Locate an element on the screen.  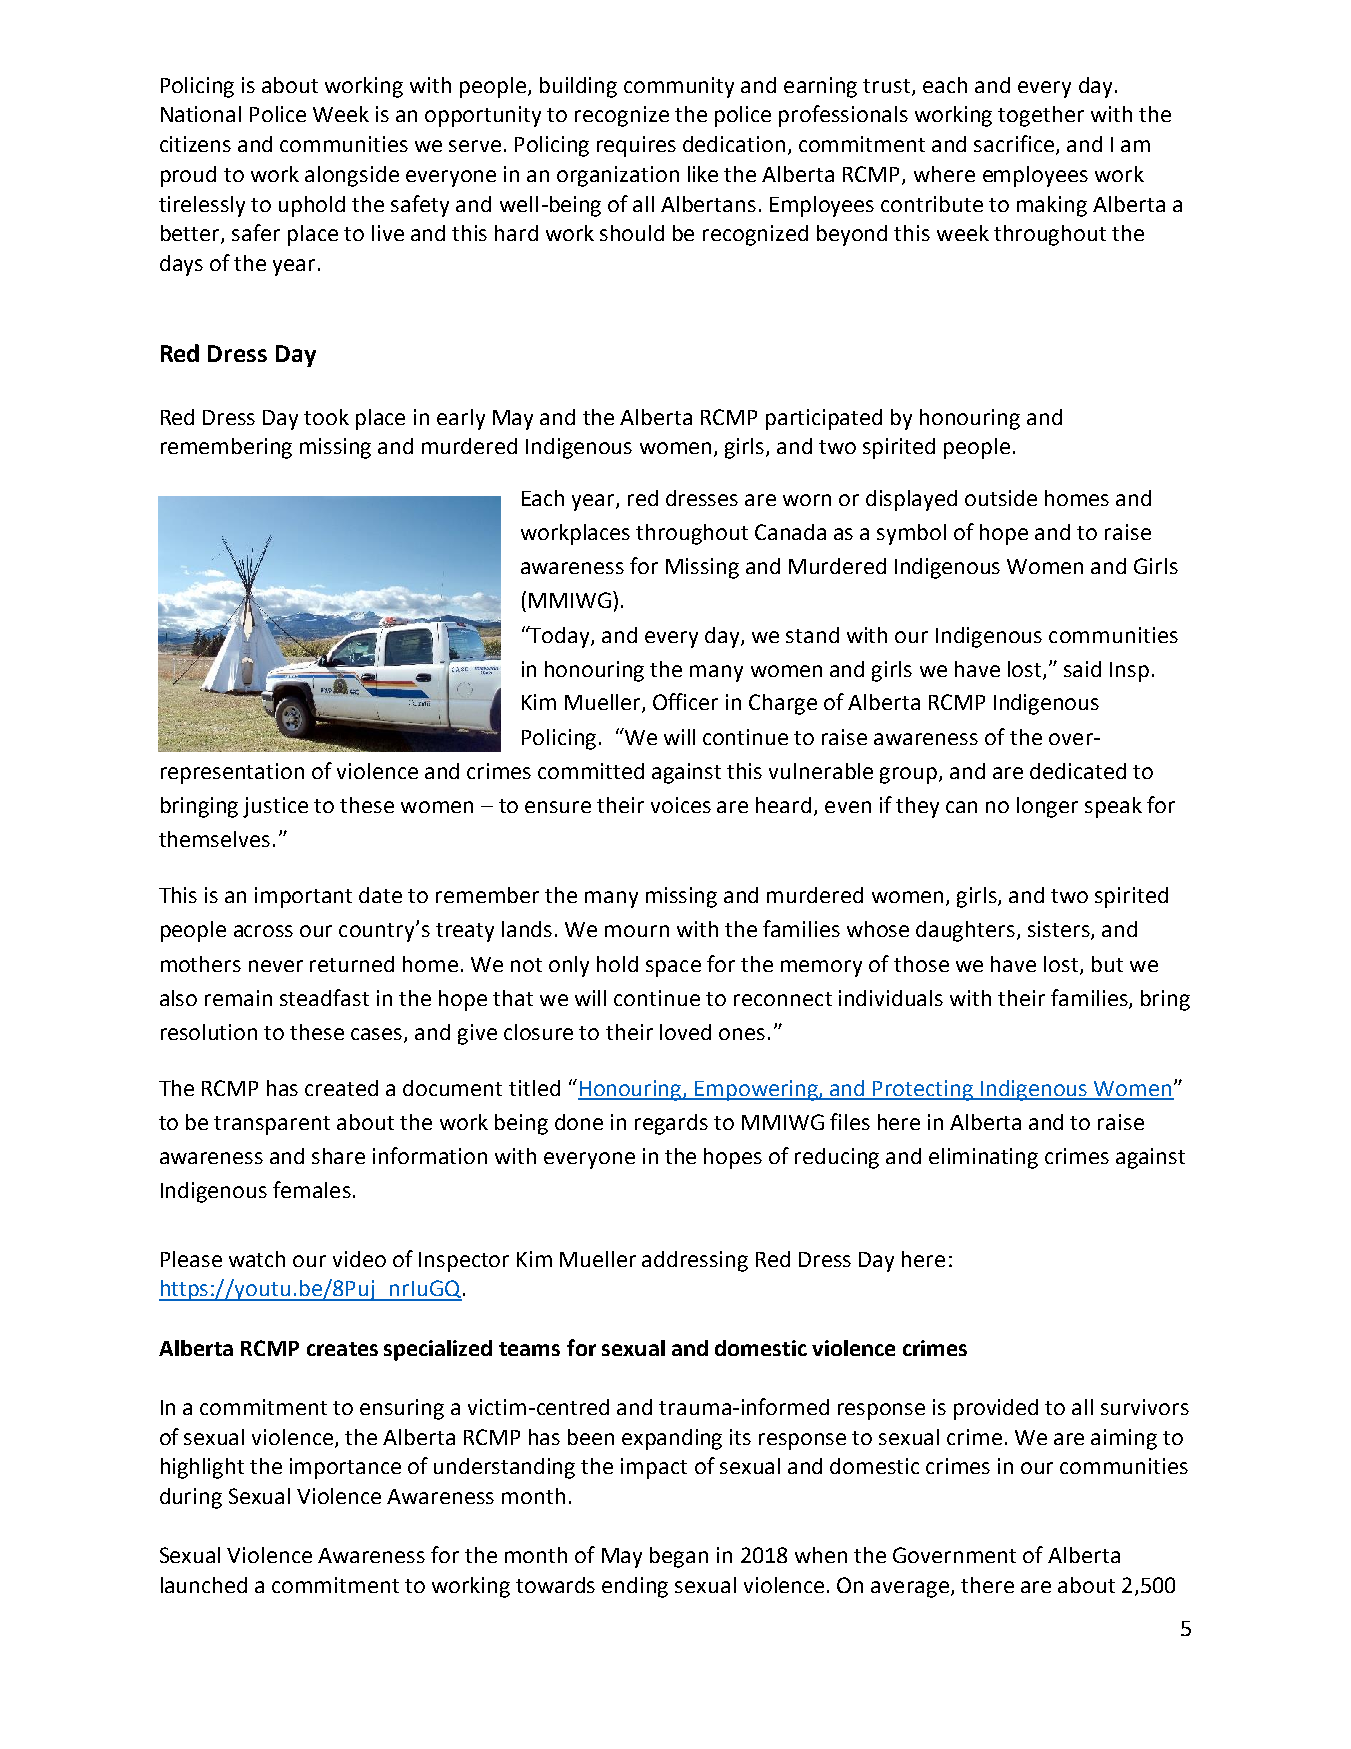
Today is located at coordinates (560, 637).
